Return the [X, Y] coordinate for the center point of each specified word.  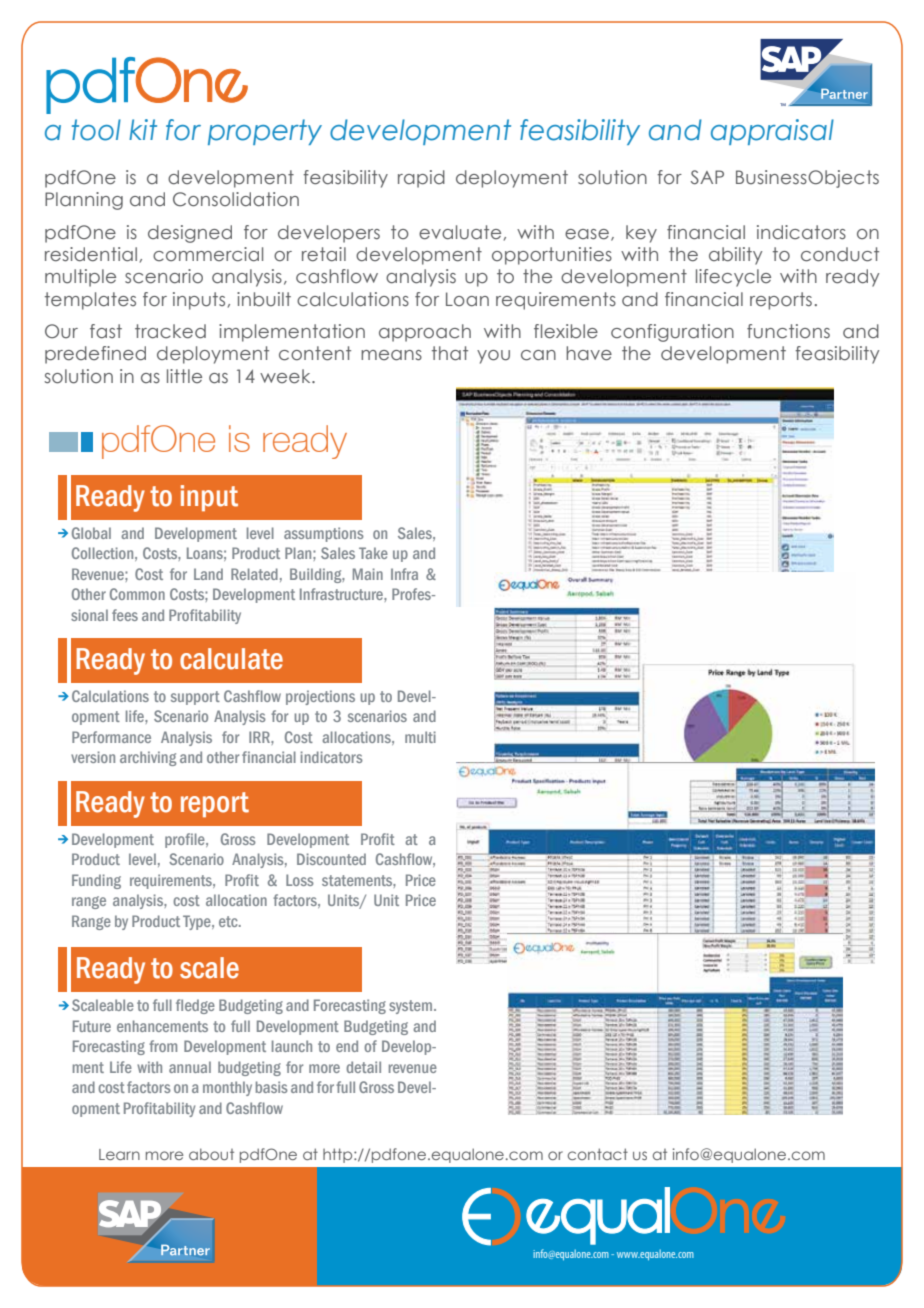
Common [137, 594]
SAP [707, 177]
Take [373, 553]
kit [143, 129]
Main [368, 574]
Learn [119, 1154]
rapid [421, 179]
